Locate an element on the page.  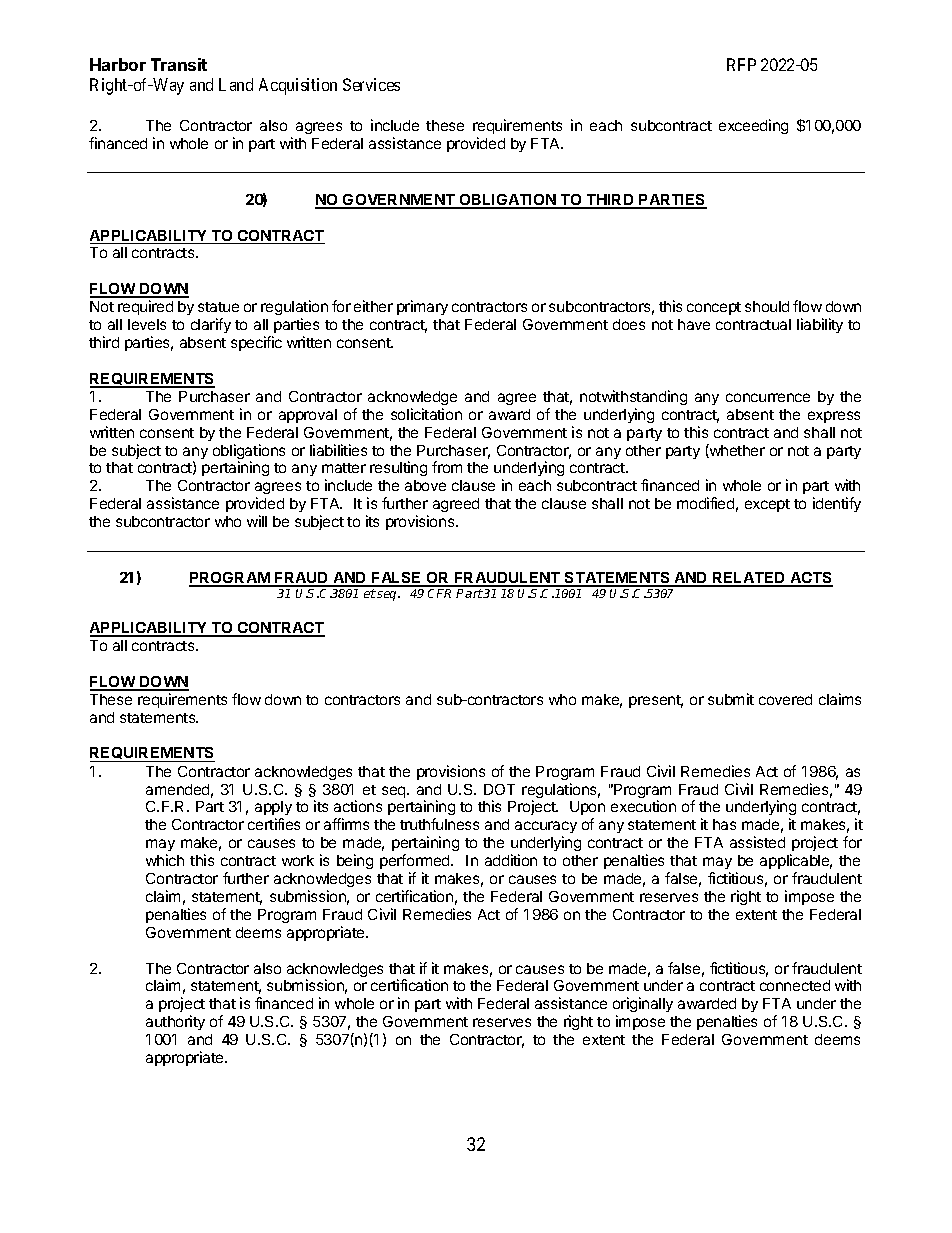
should is located at coordinates (767, 306).
